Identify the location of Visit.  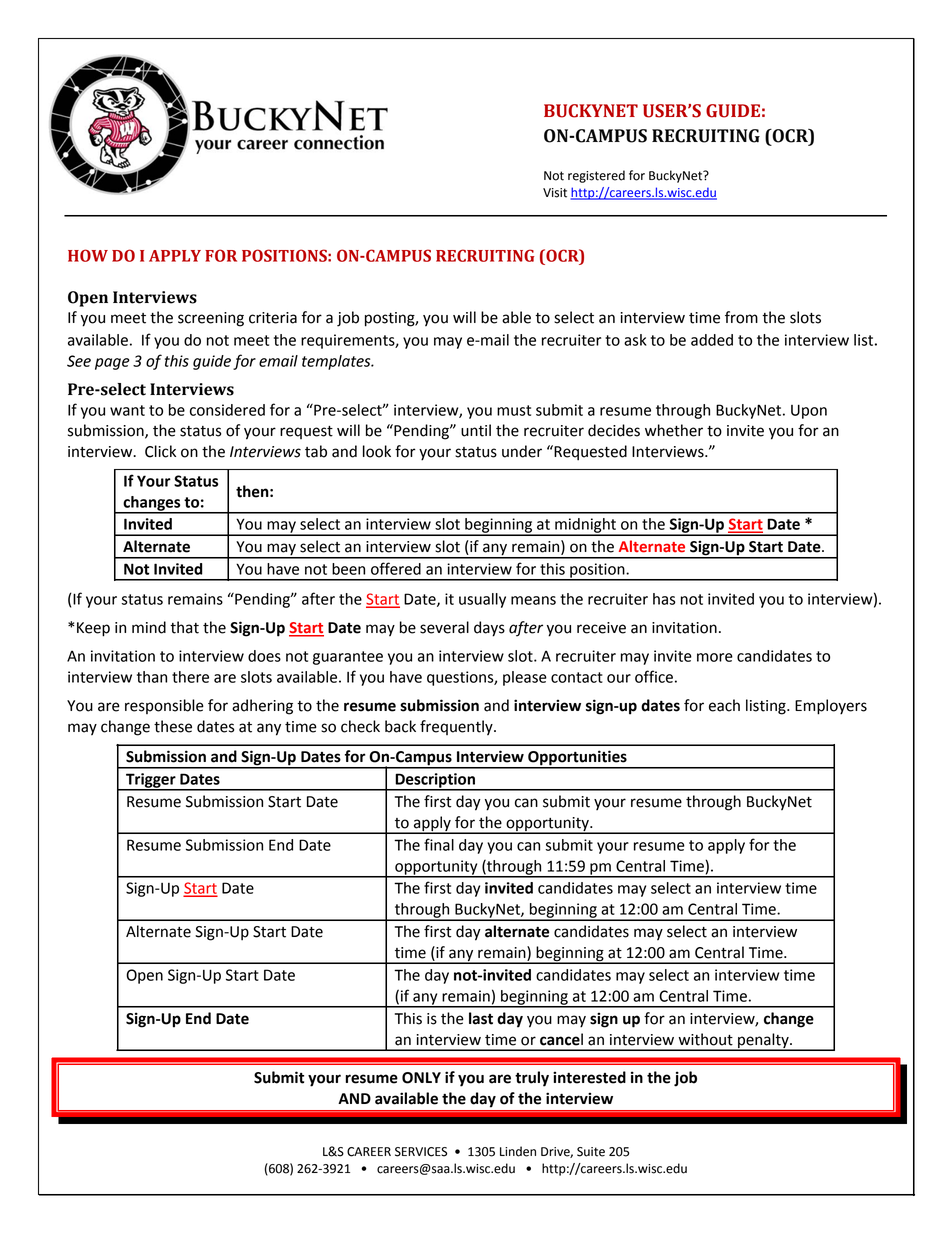
(555, 193).
